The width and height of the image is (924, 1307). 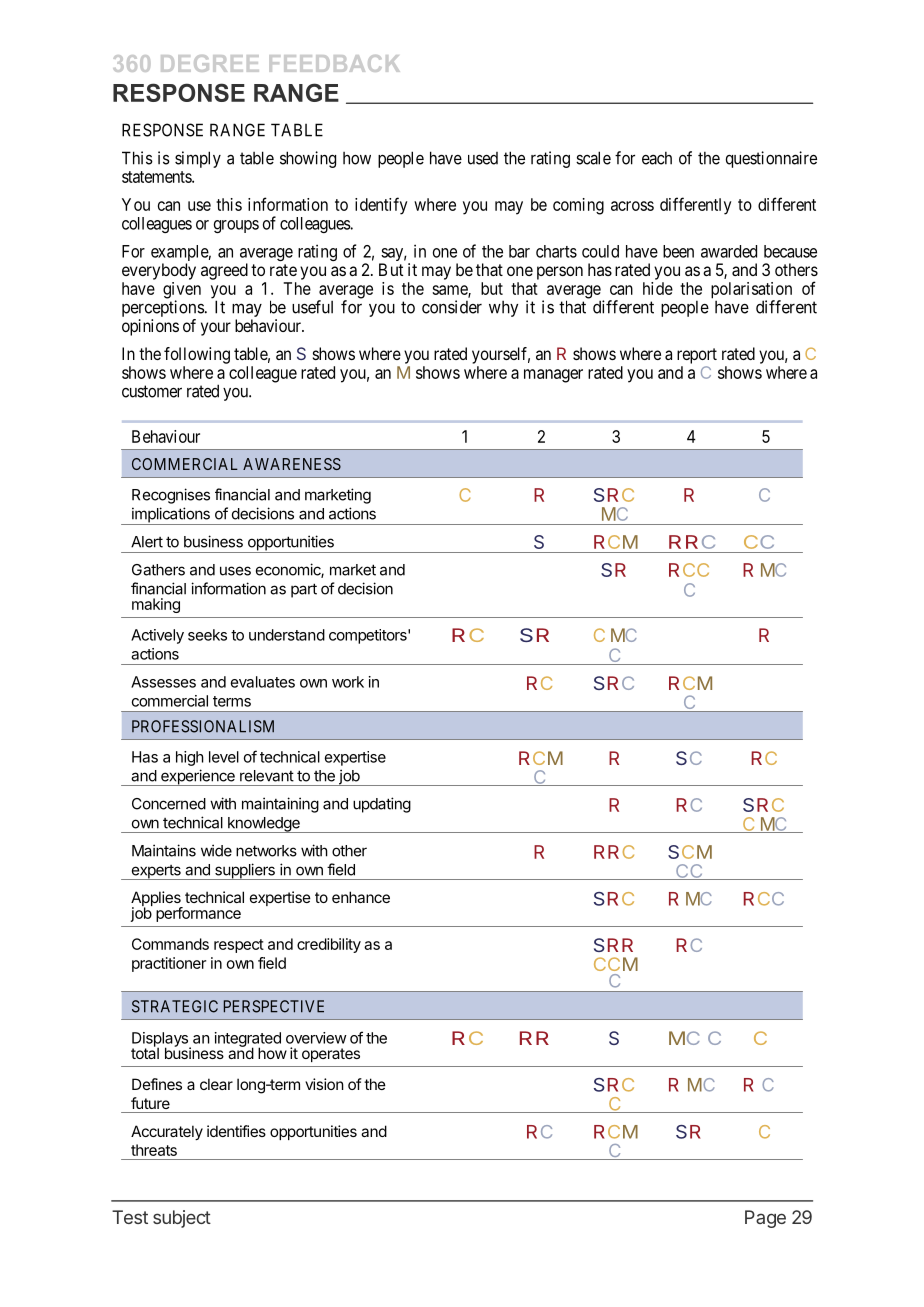 I want to click on subject, so click(x=182, y=1219).
